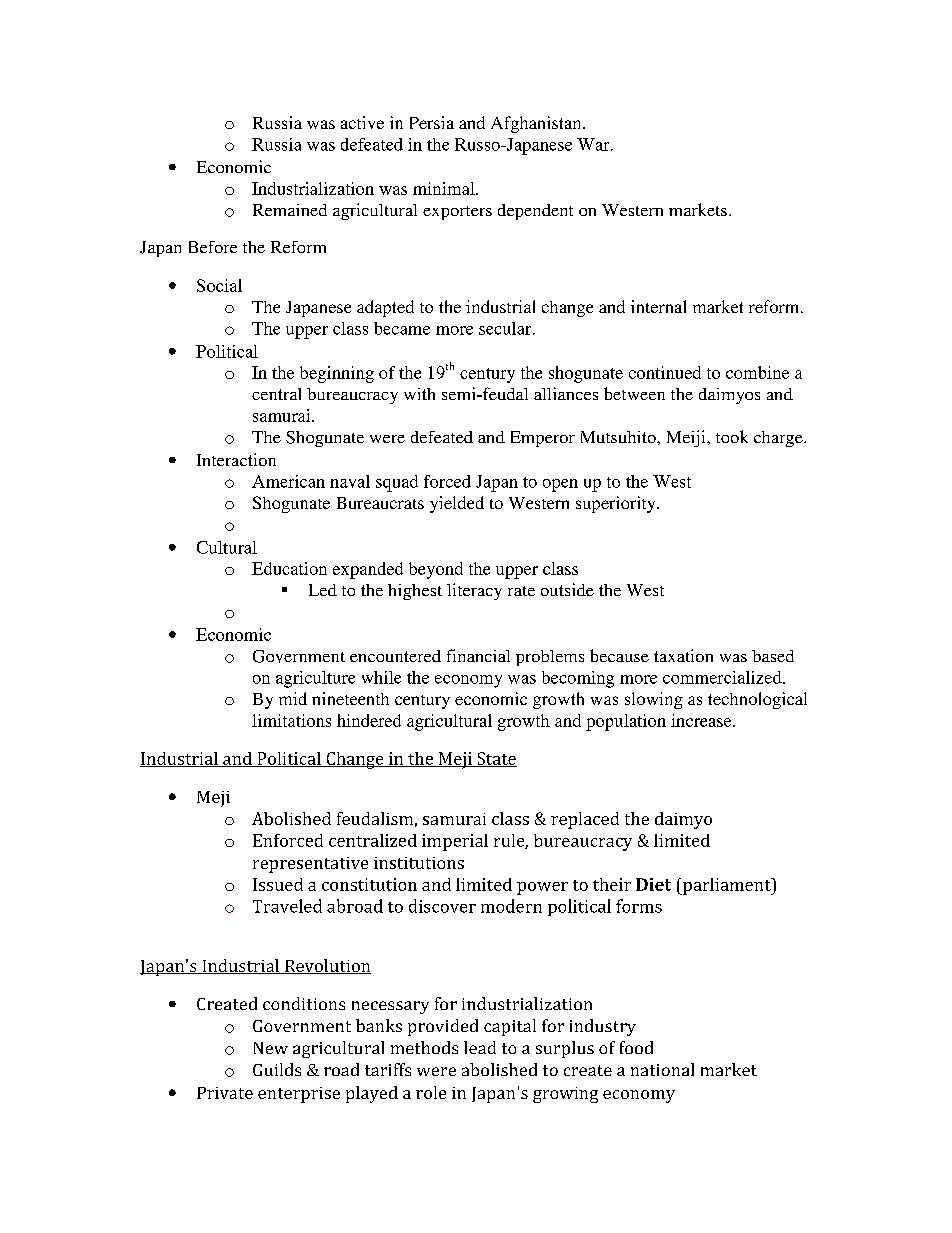 This screenshot has height=1233, width=952. I want to click on Guilds, so click(277, 1069).
